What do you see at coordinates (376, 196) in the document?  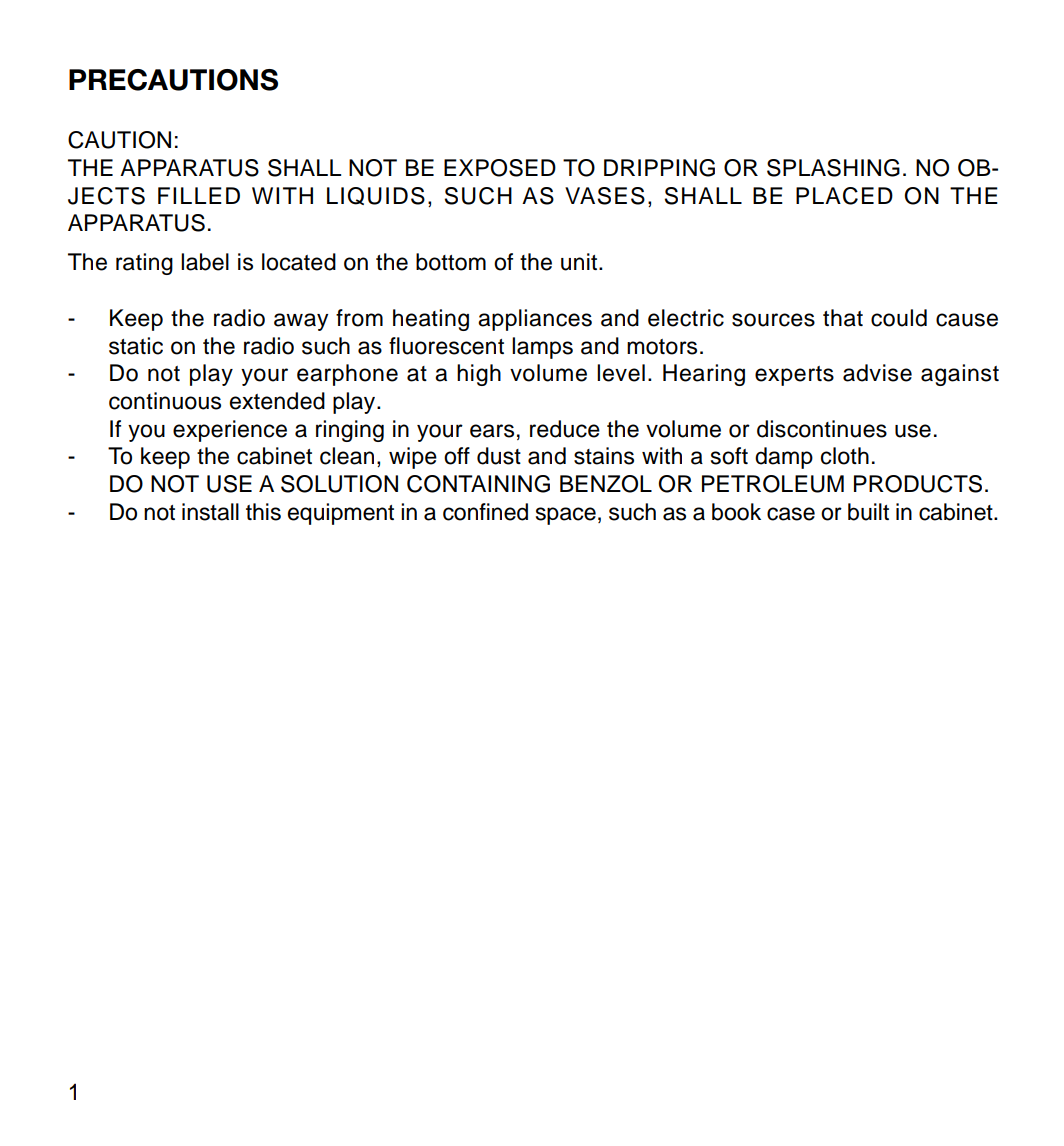 I see `LIQUIDS` at bounding box center [376, 196].
